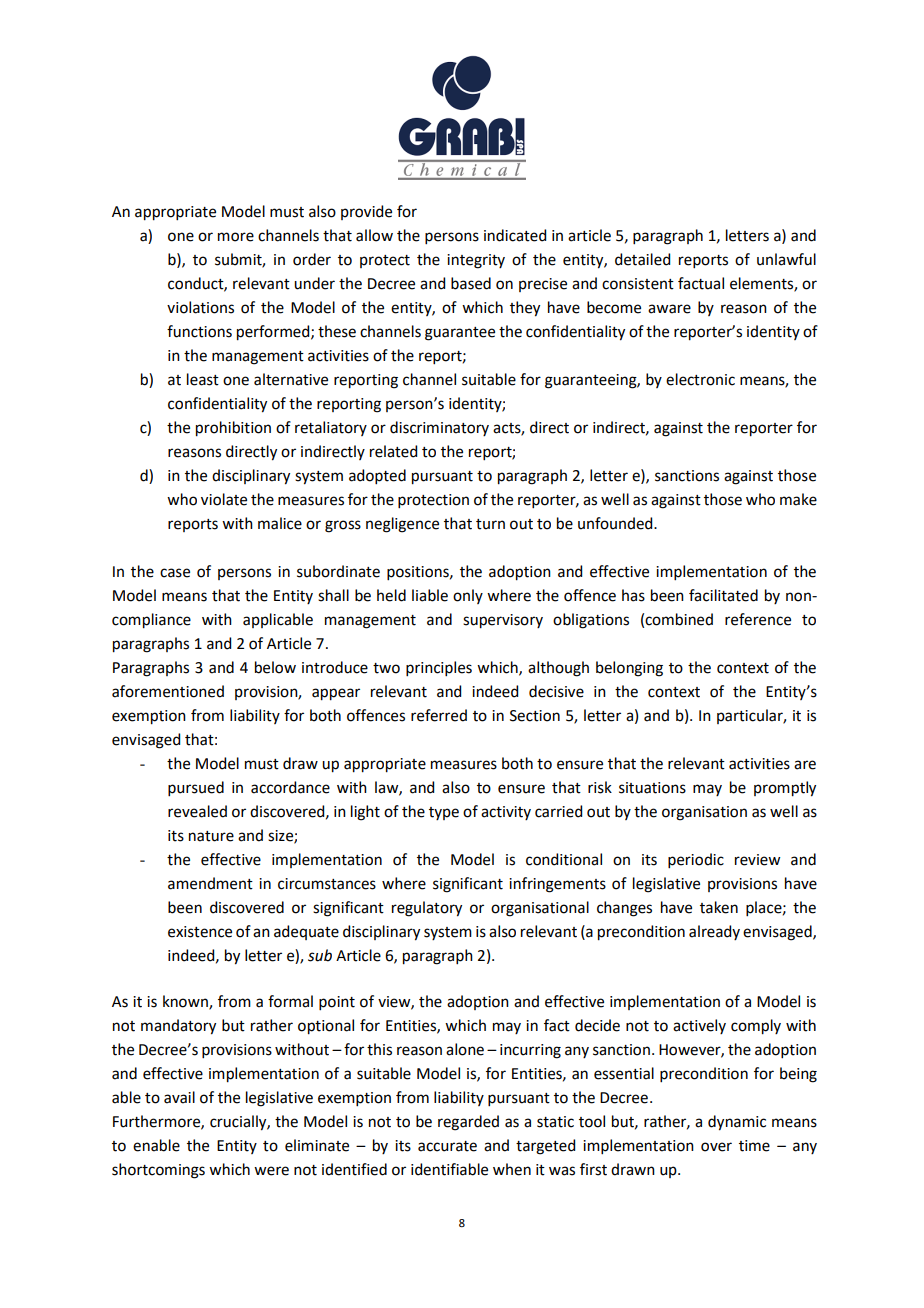  Describe the element at coordinates (312, 259) in the document. I see `order` at that location.
